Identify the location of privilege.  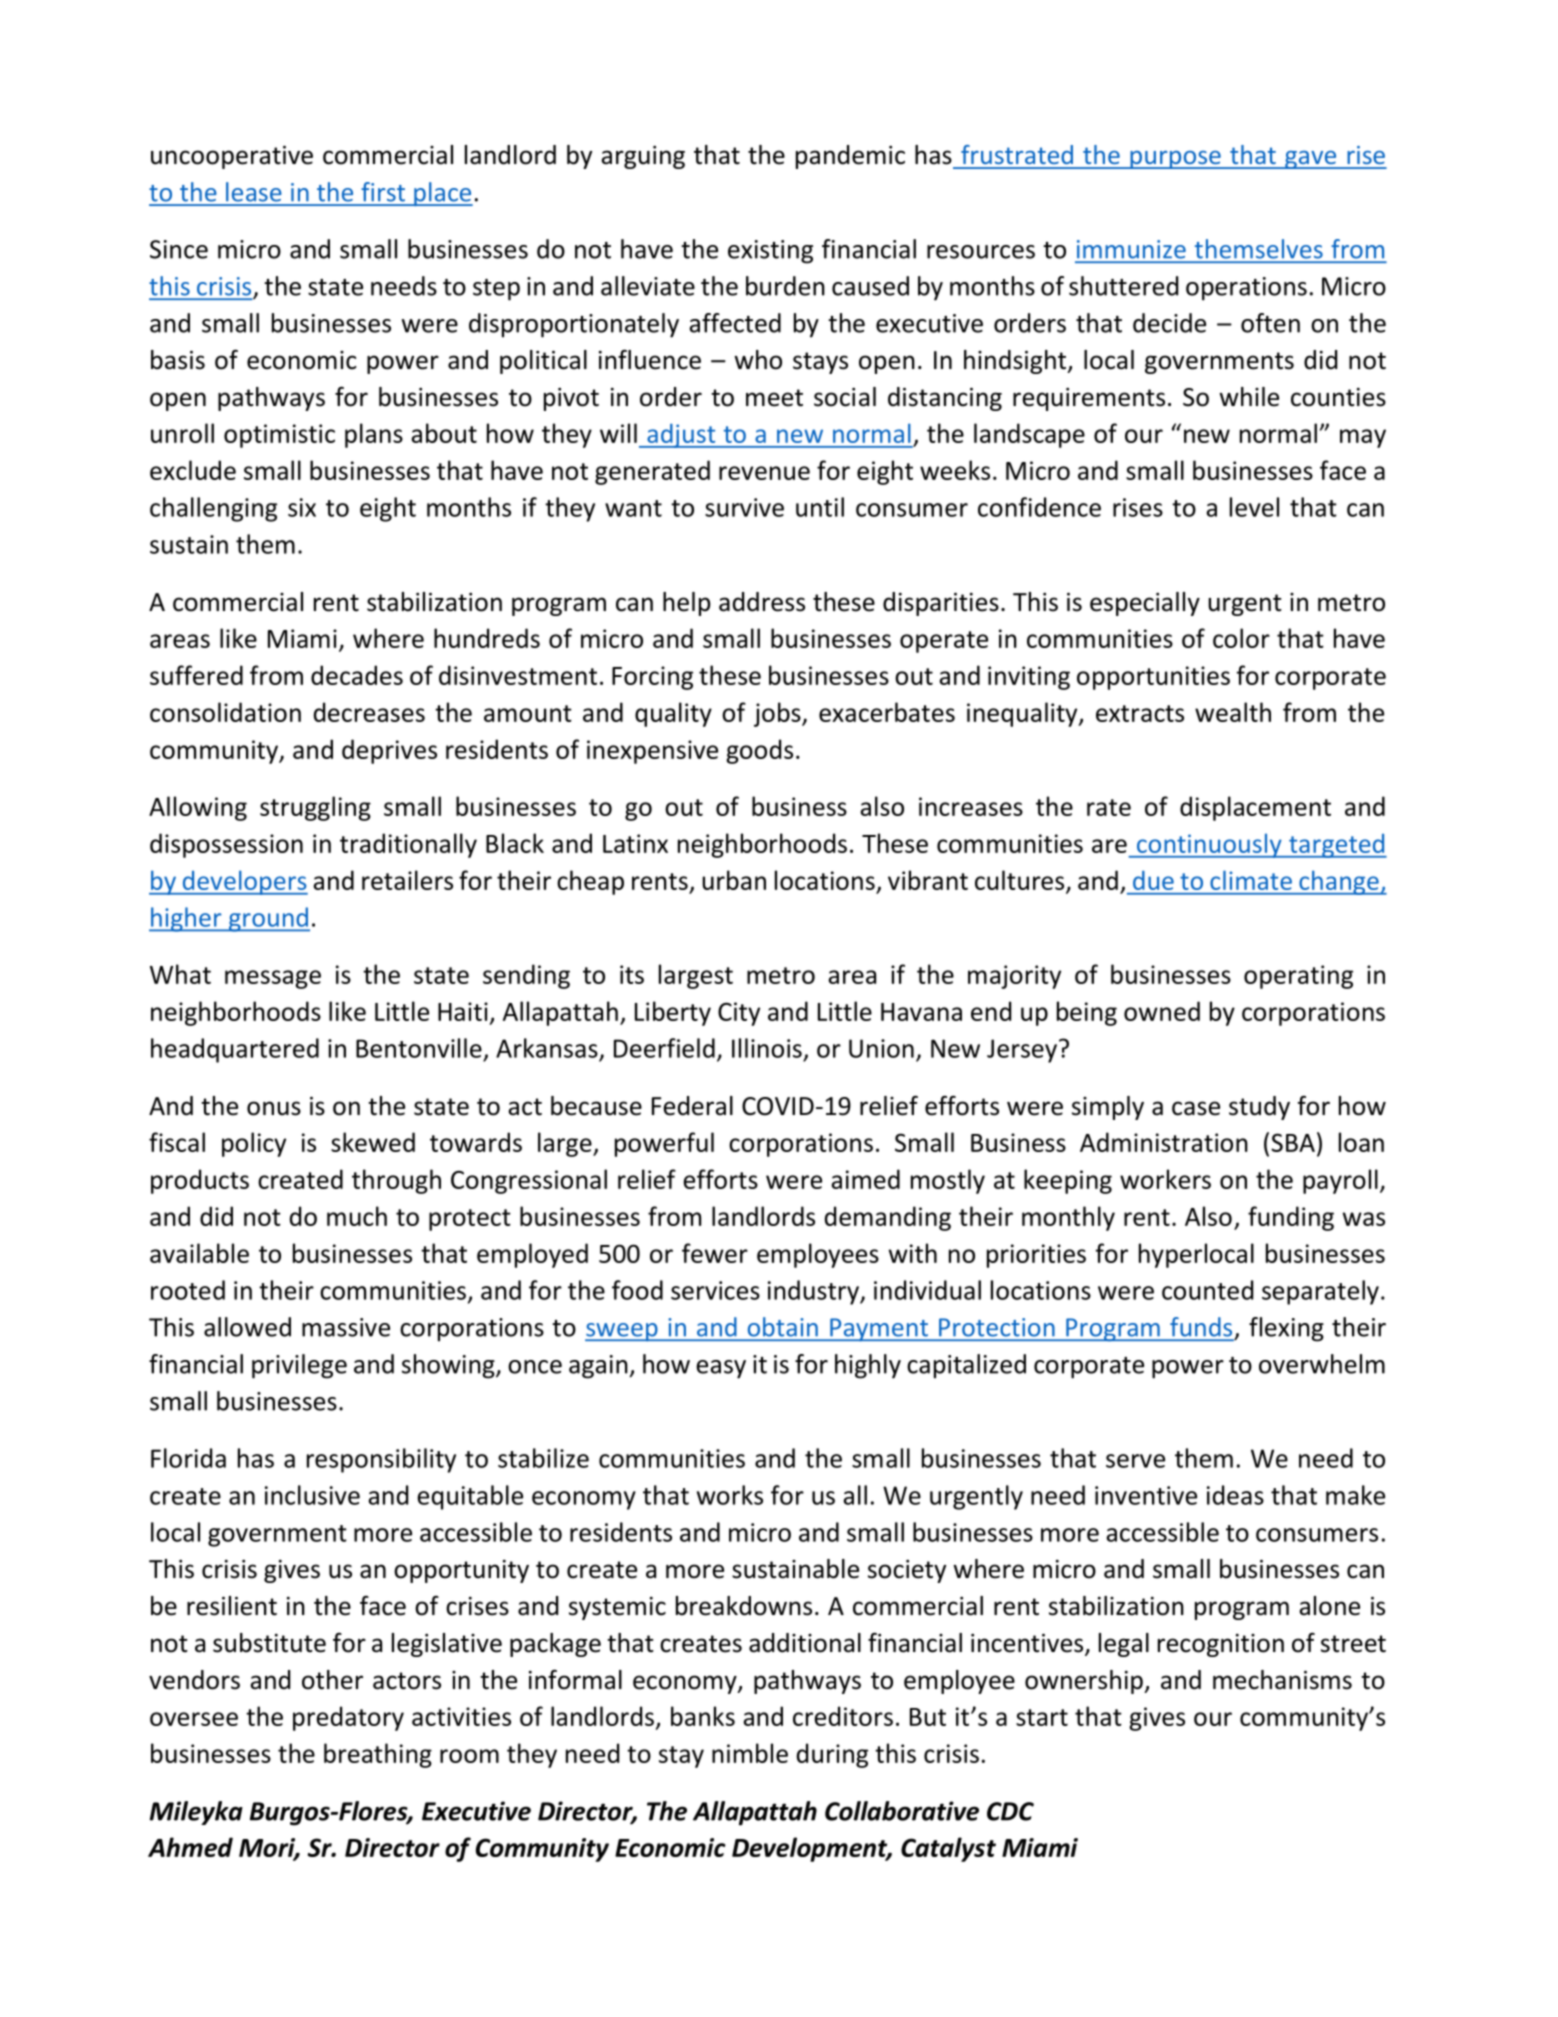
(299, 1366).
